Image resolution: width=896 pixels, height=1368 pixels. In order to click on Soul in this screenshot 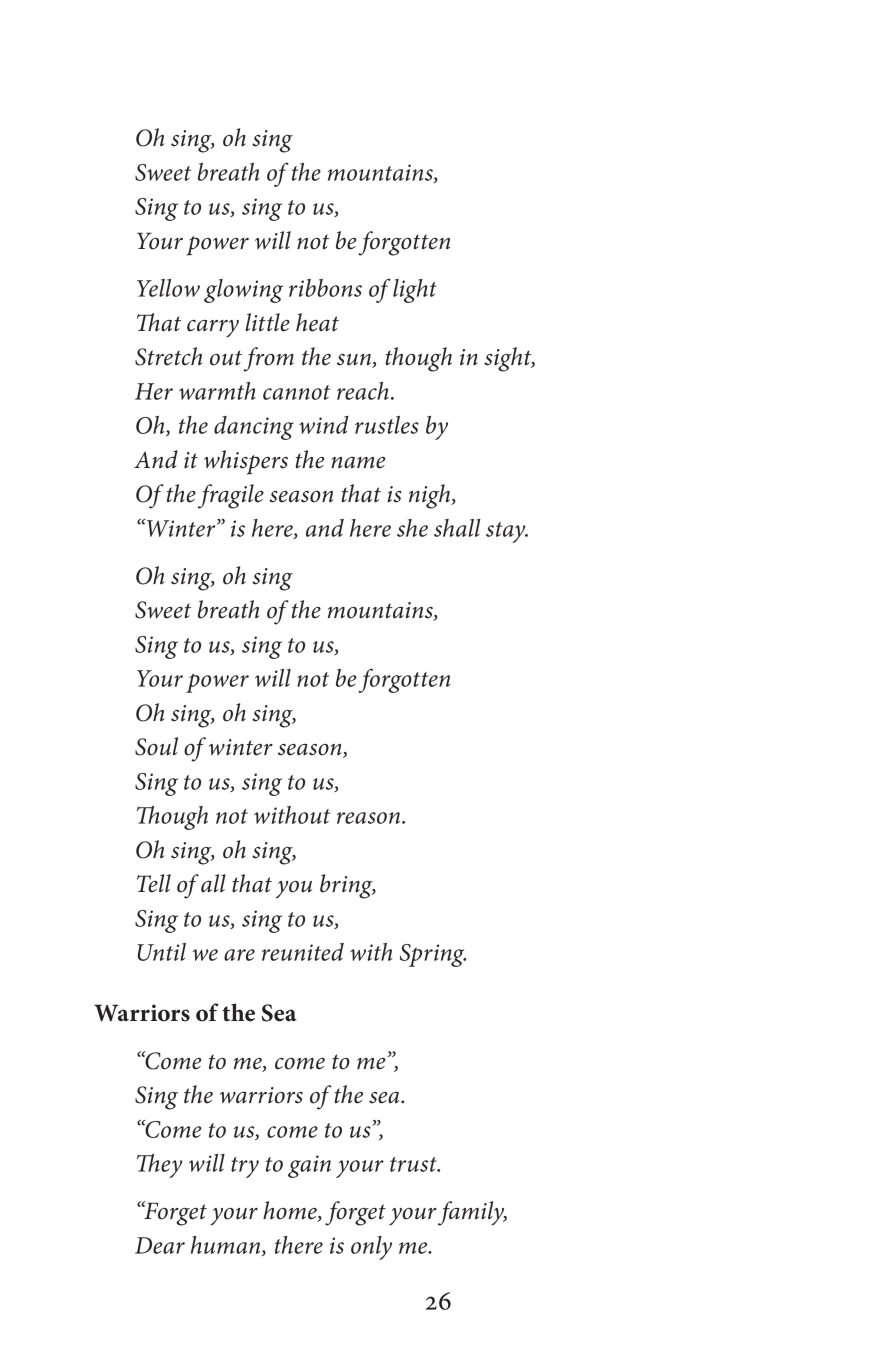, I will do `click(156, 746)`.
